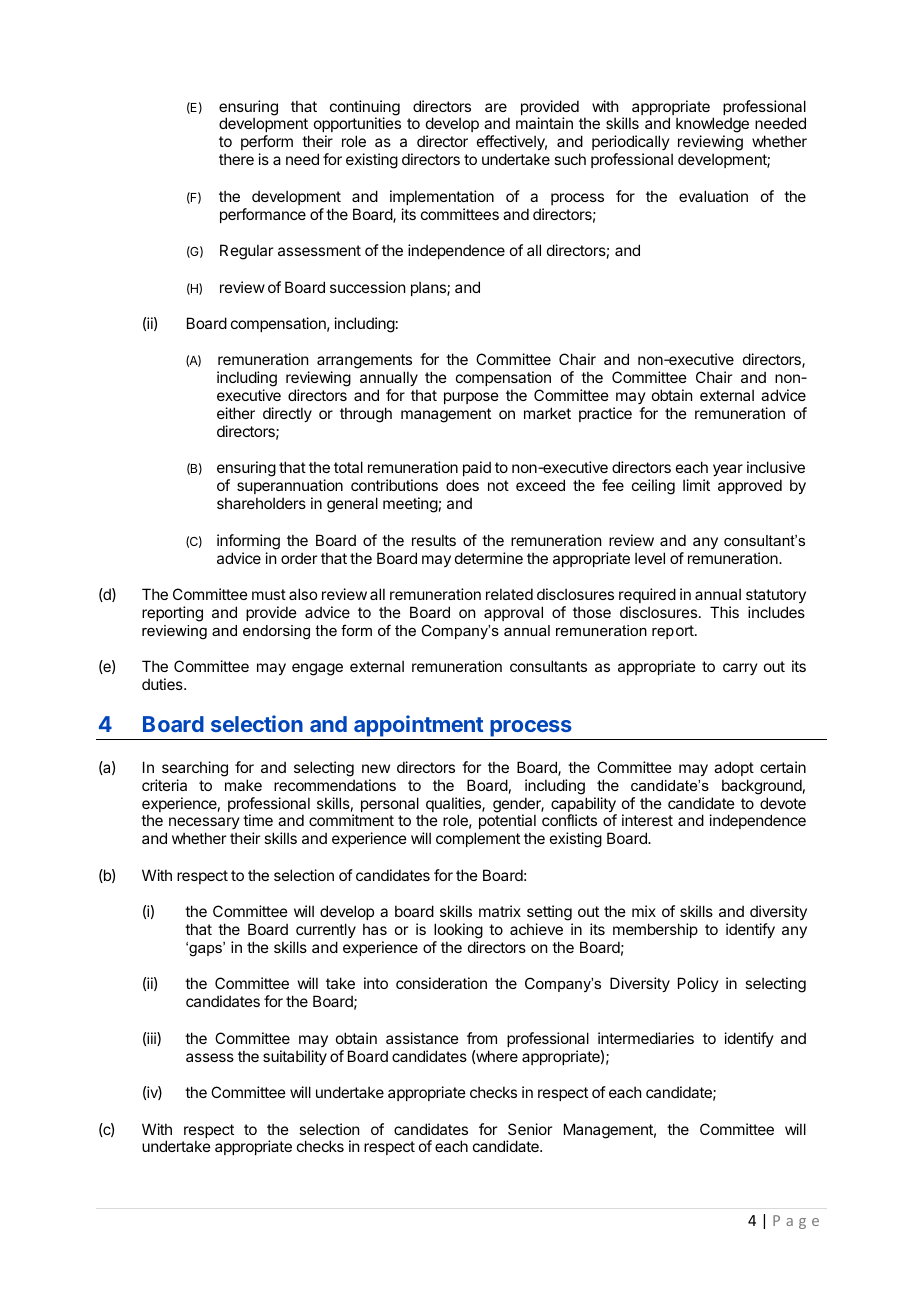  Describe the element at coordinates (418, 727) in the screenshot. I see `appointment` at that location.
